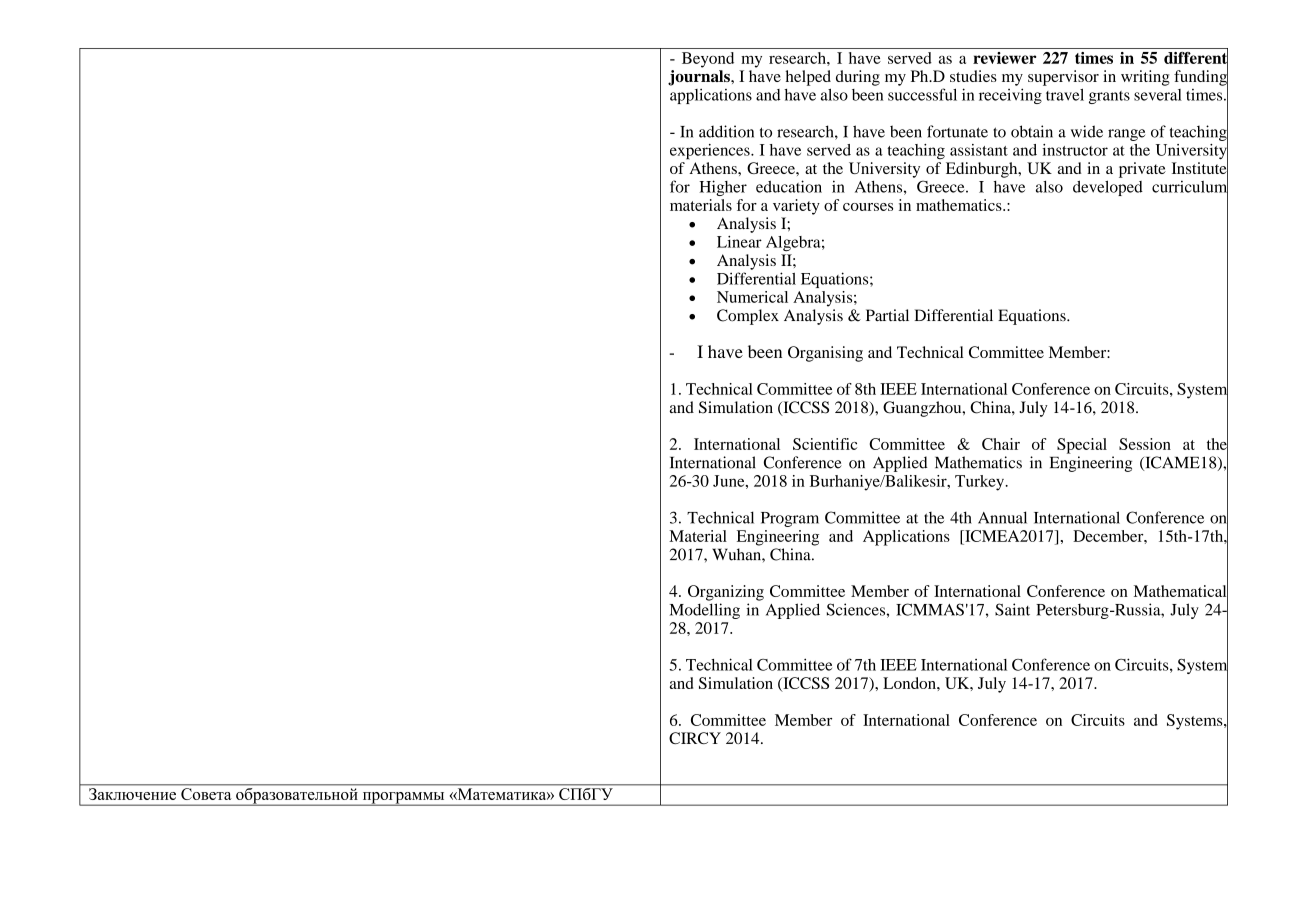  I want to click on writing, so click(1145, 78).
